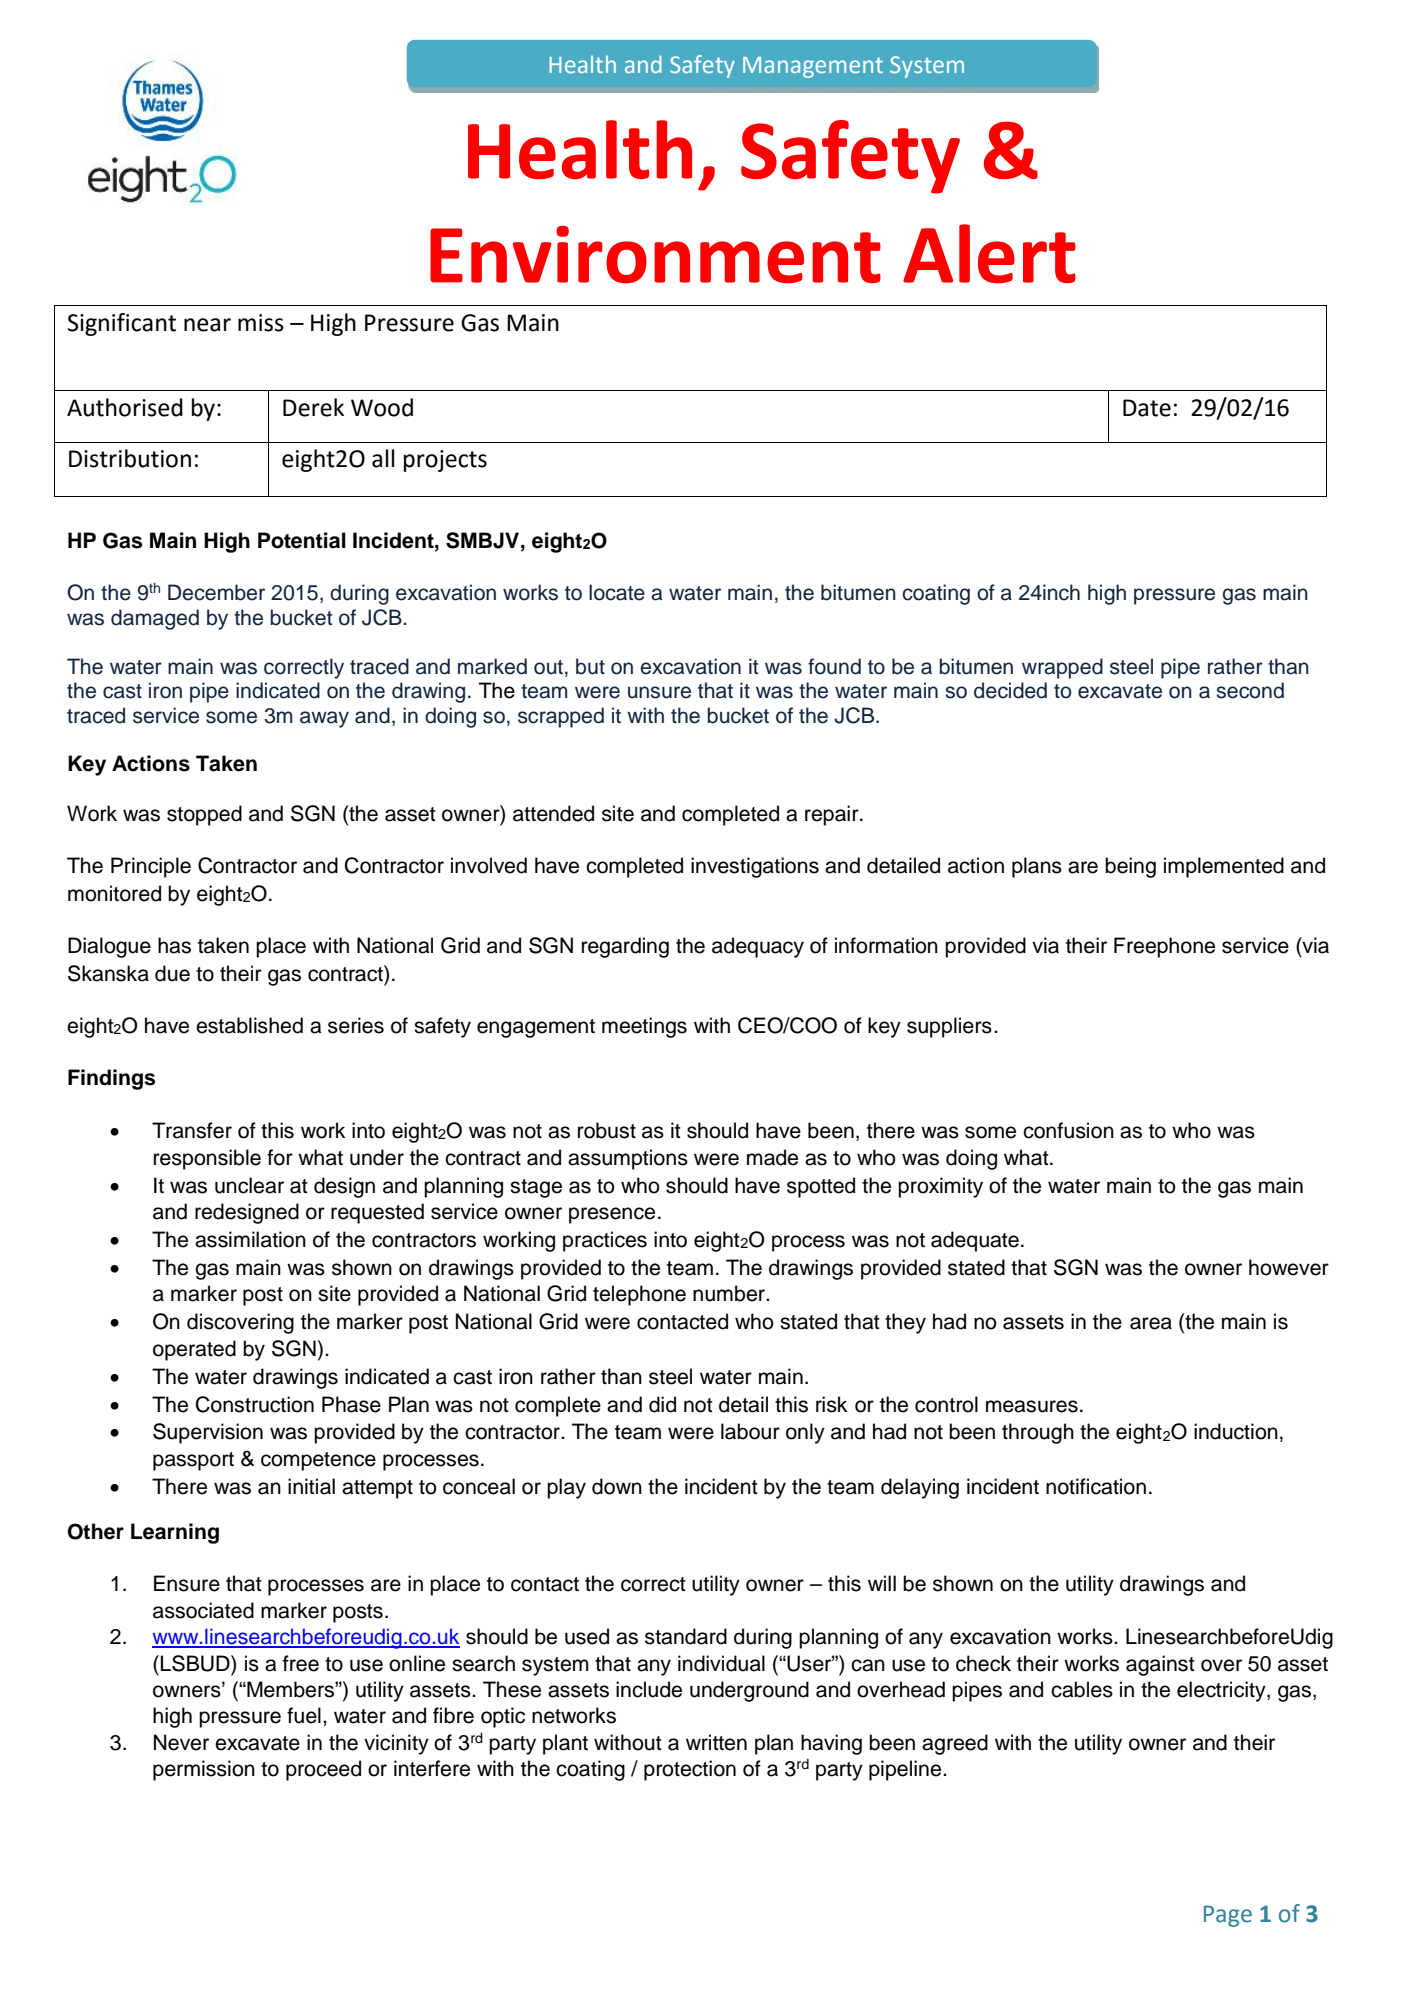 The height and width of the screenshot is (1995, 1411). What do you see at coordinates (1130, 867) in the screenshot?
I see `being` at bounding box center [1130, 867].
